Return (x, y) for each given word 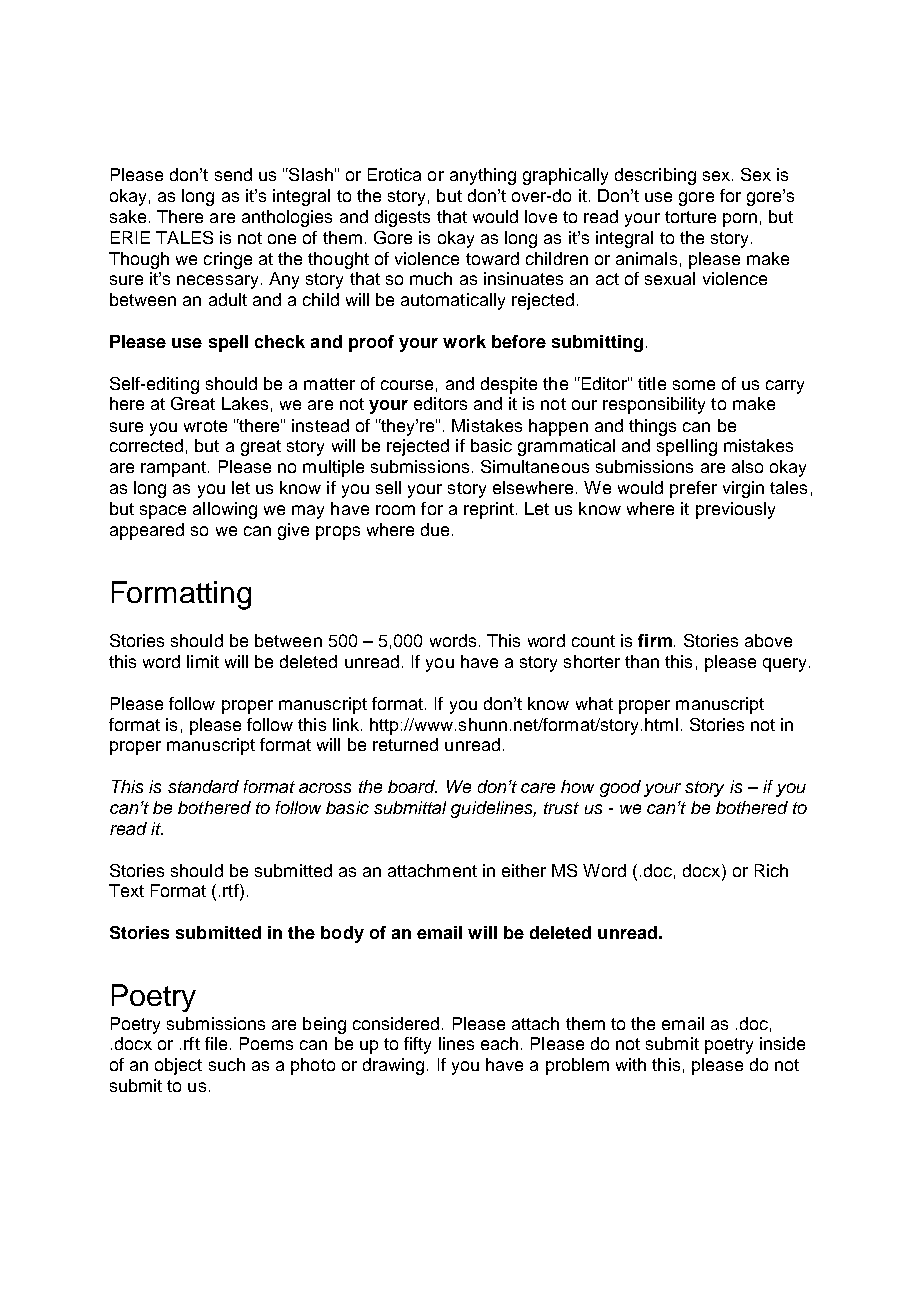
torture (690, 217)
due (435, 529)
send (233, 174)
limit (203, 661)
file (216, 1043)
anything (483, 176)
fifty (417, 1045)
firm (655, 640)
